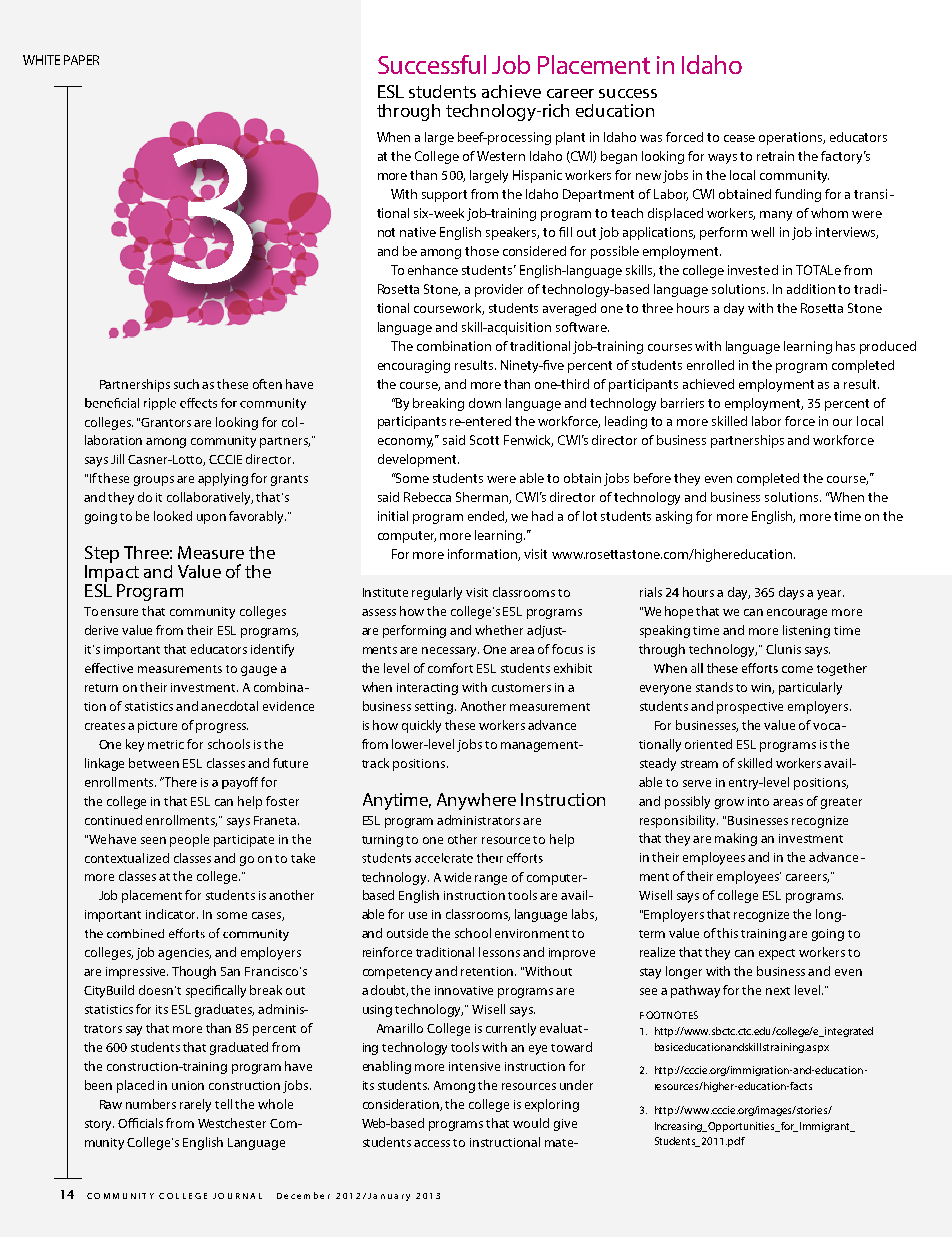  What do you see at coordinates (739, 138) in the page?
I see `cease` at bounding box center [739, 138].
